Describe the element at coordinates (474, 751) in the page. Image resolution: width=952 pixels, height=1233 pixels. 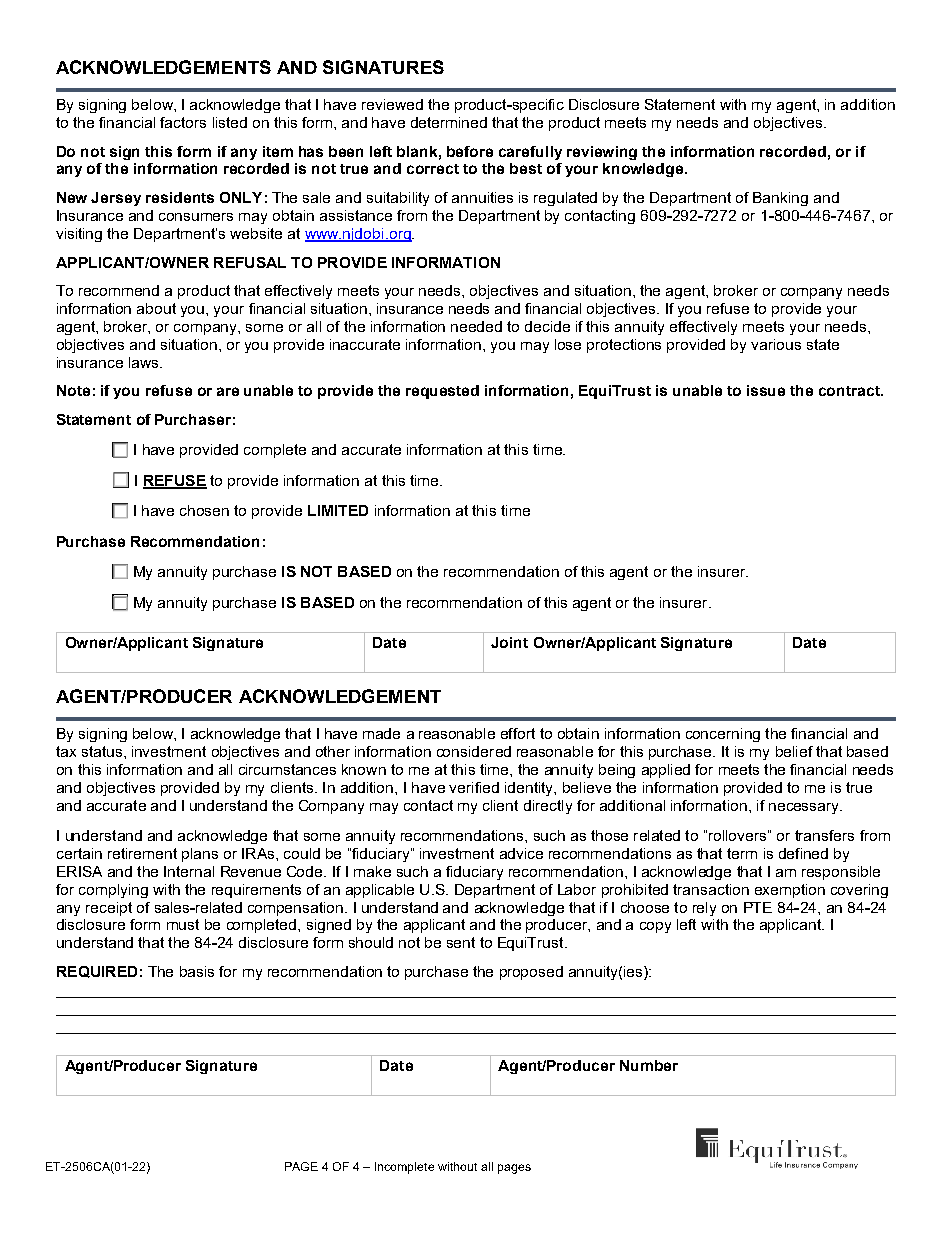
I see `considered` at that location.
